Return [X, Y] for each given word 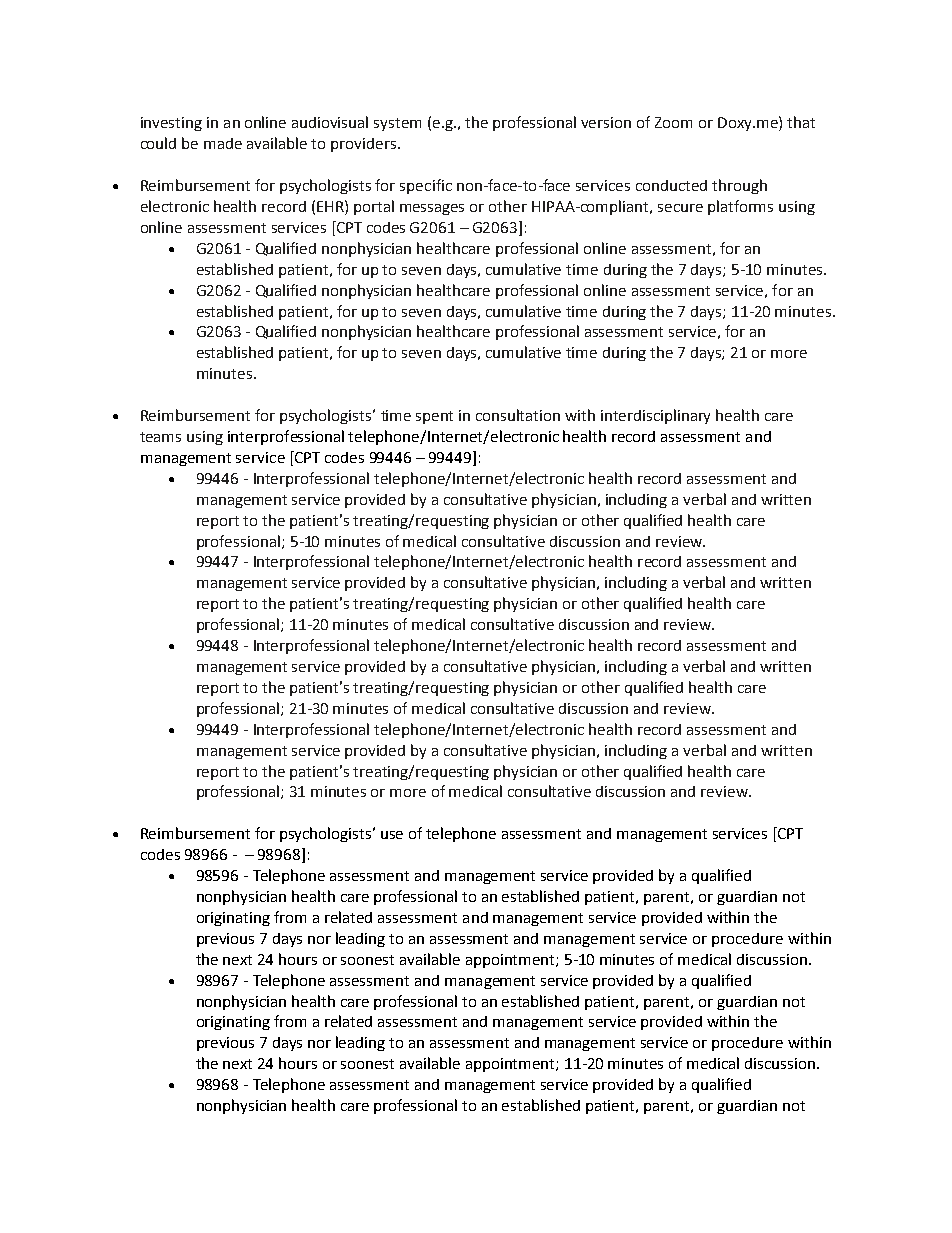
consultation [518, 415]
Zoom [673, 122]
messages [432, 209]
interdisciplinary [655, 416]
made [223, 143]
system [397, 124]
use [392, 835]
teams [160, 437]
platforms [740, 207]
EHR [331, 206]
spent [434, 417]
